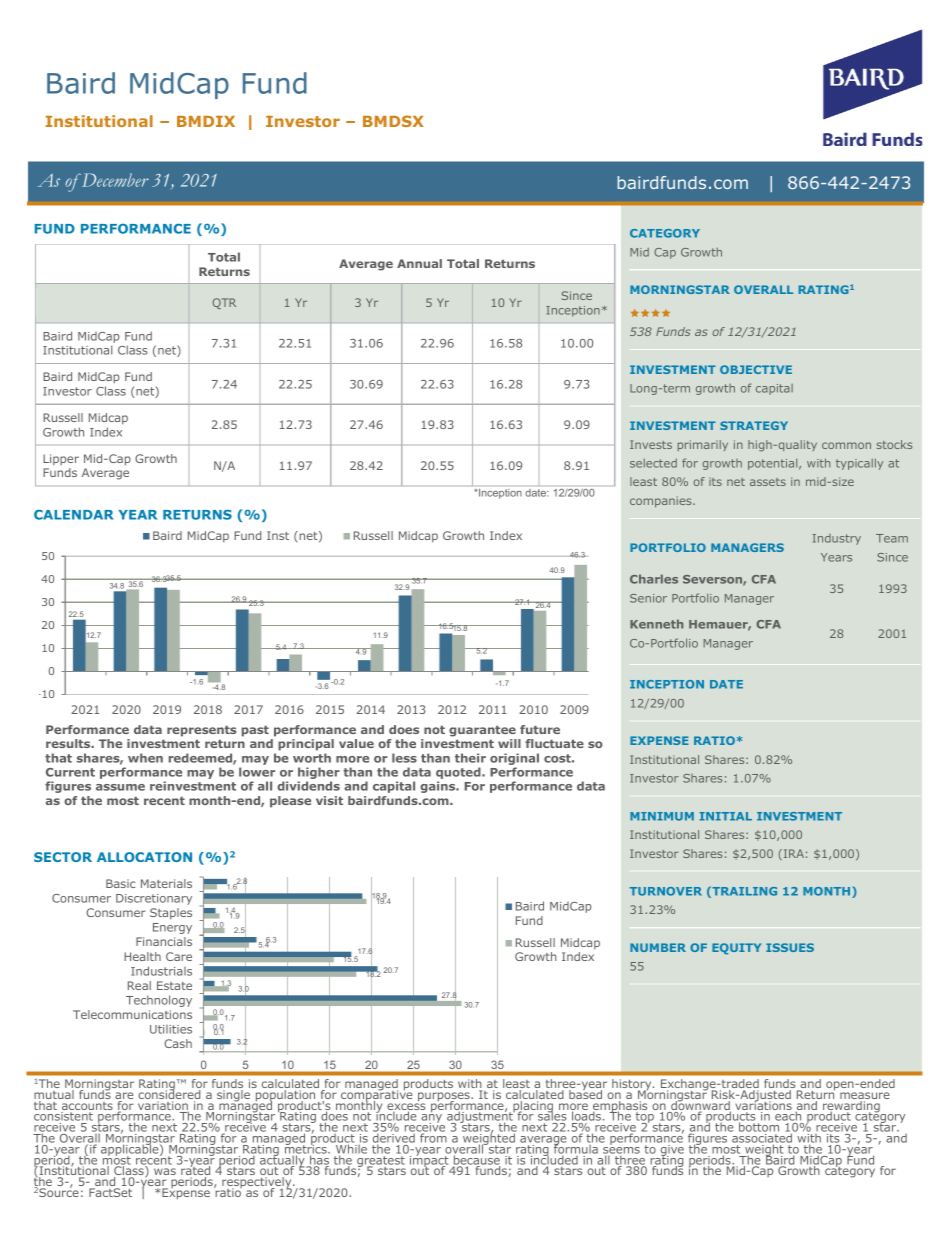 The width and height of the screenshot is (952, 1233). What do you see at coordinates (115, 180) in the screenshot?
I see `December` at bounding box center [115, 180].
